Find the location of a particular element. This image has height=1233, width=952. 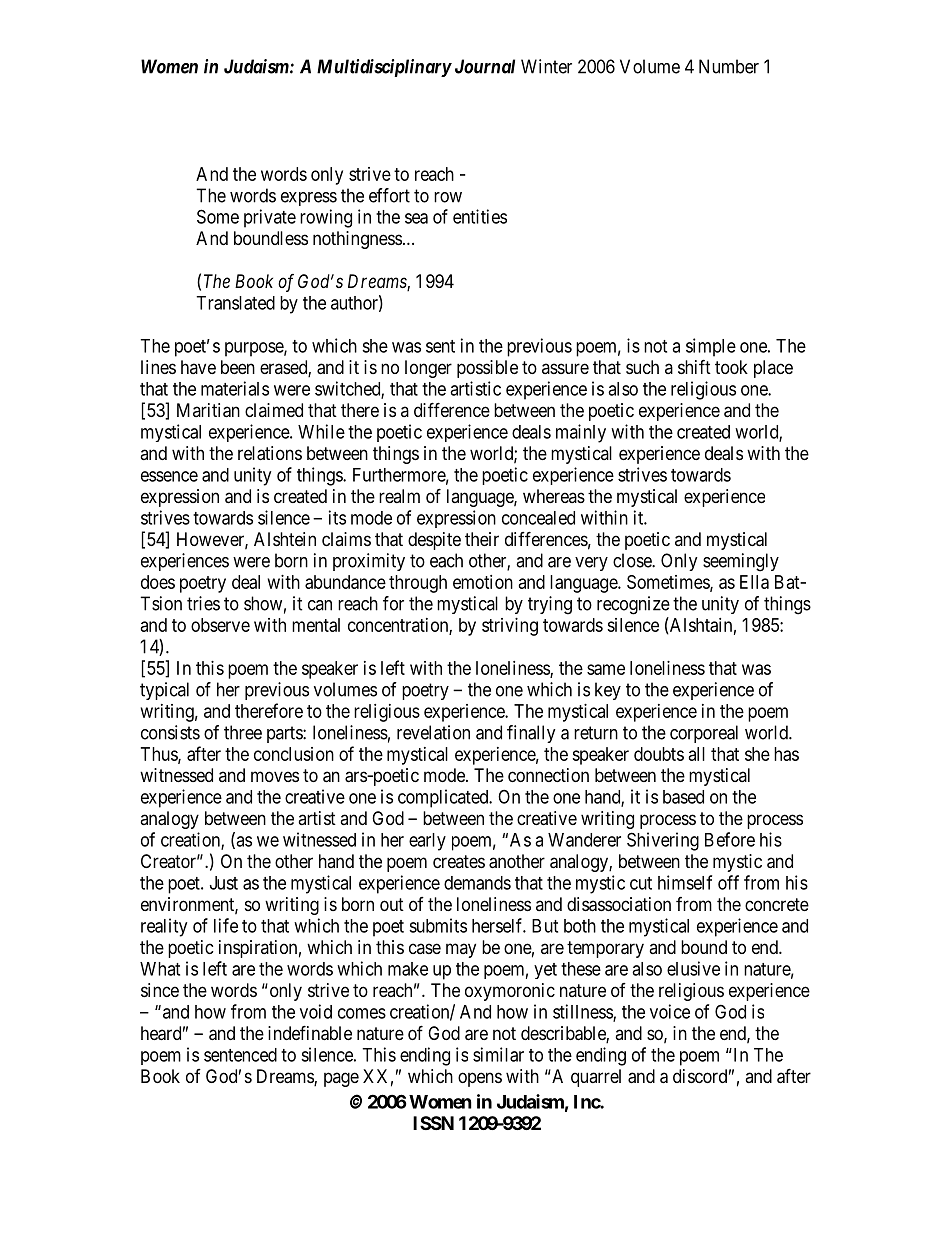

opens is located at coordinates (480, 1079).
